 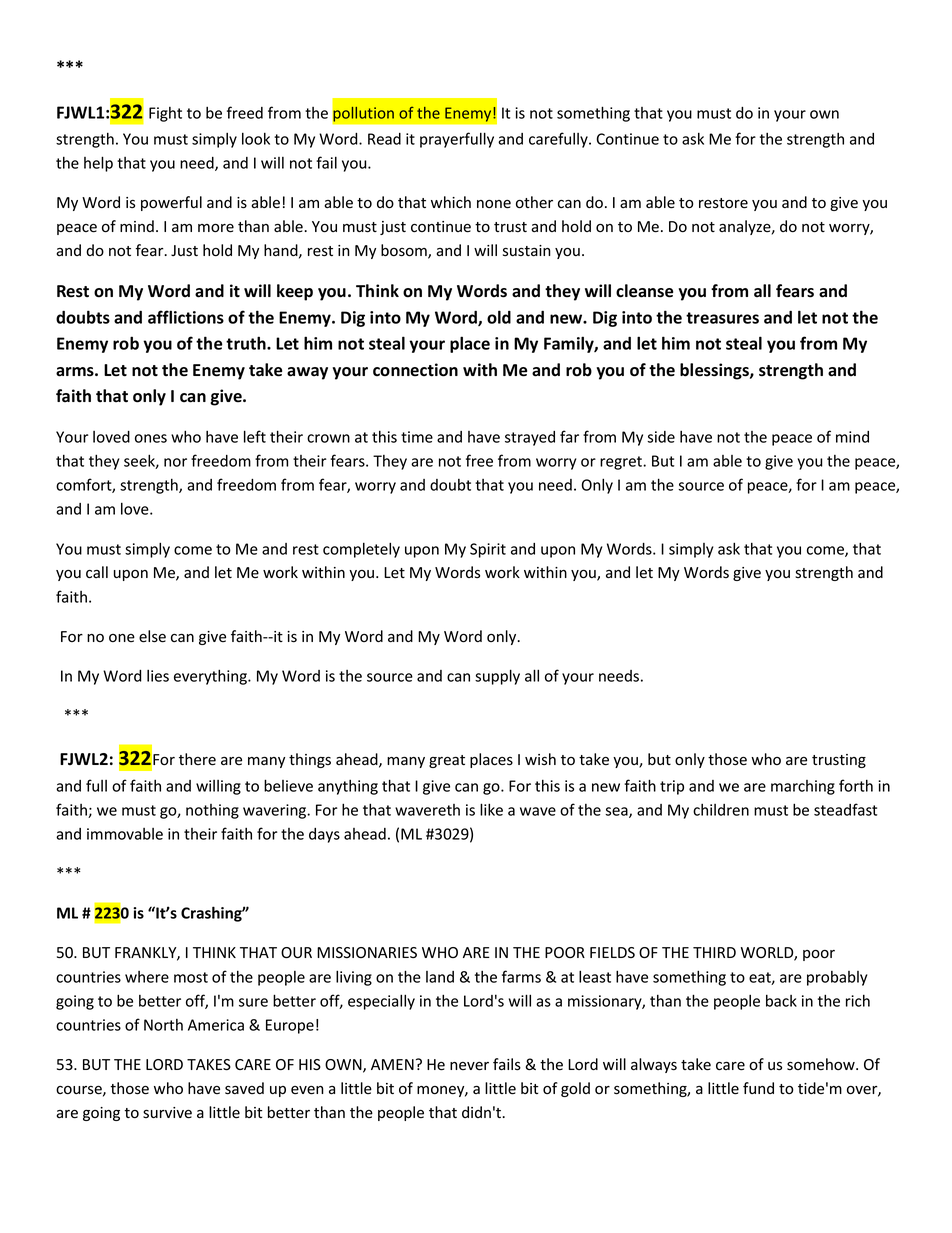 What do you see at coordinates (644, 291) in the page?
I see `cleanse` at bounding box center [644, 291].
